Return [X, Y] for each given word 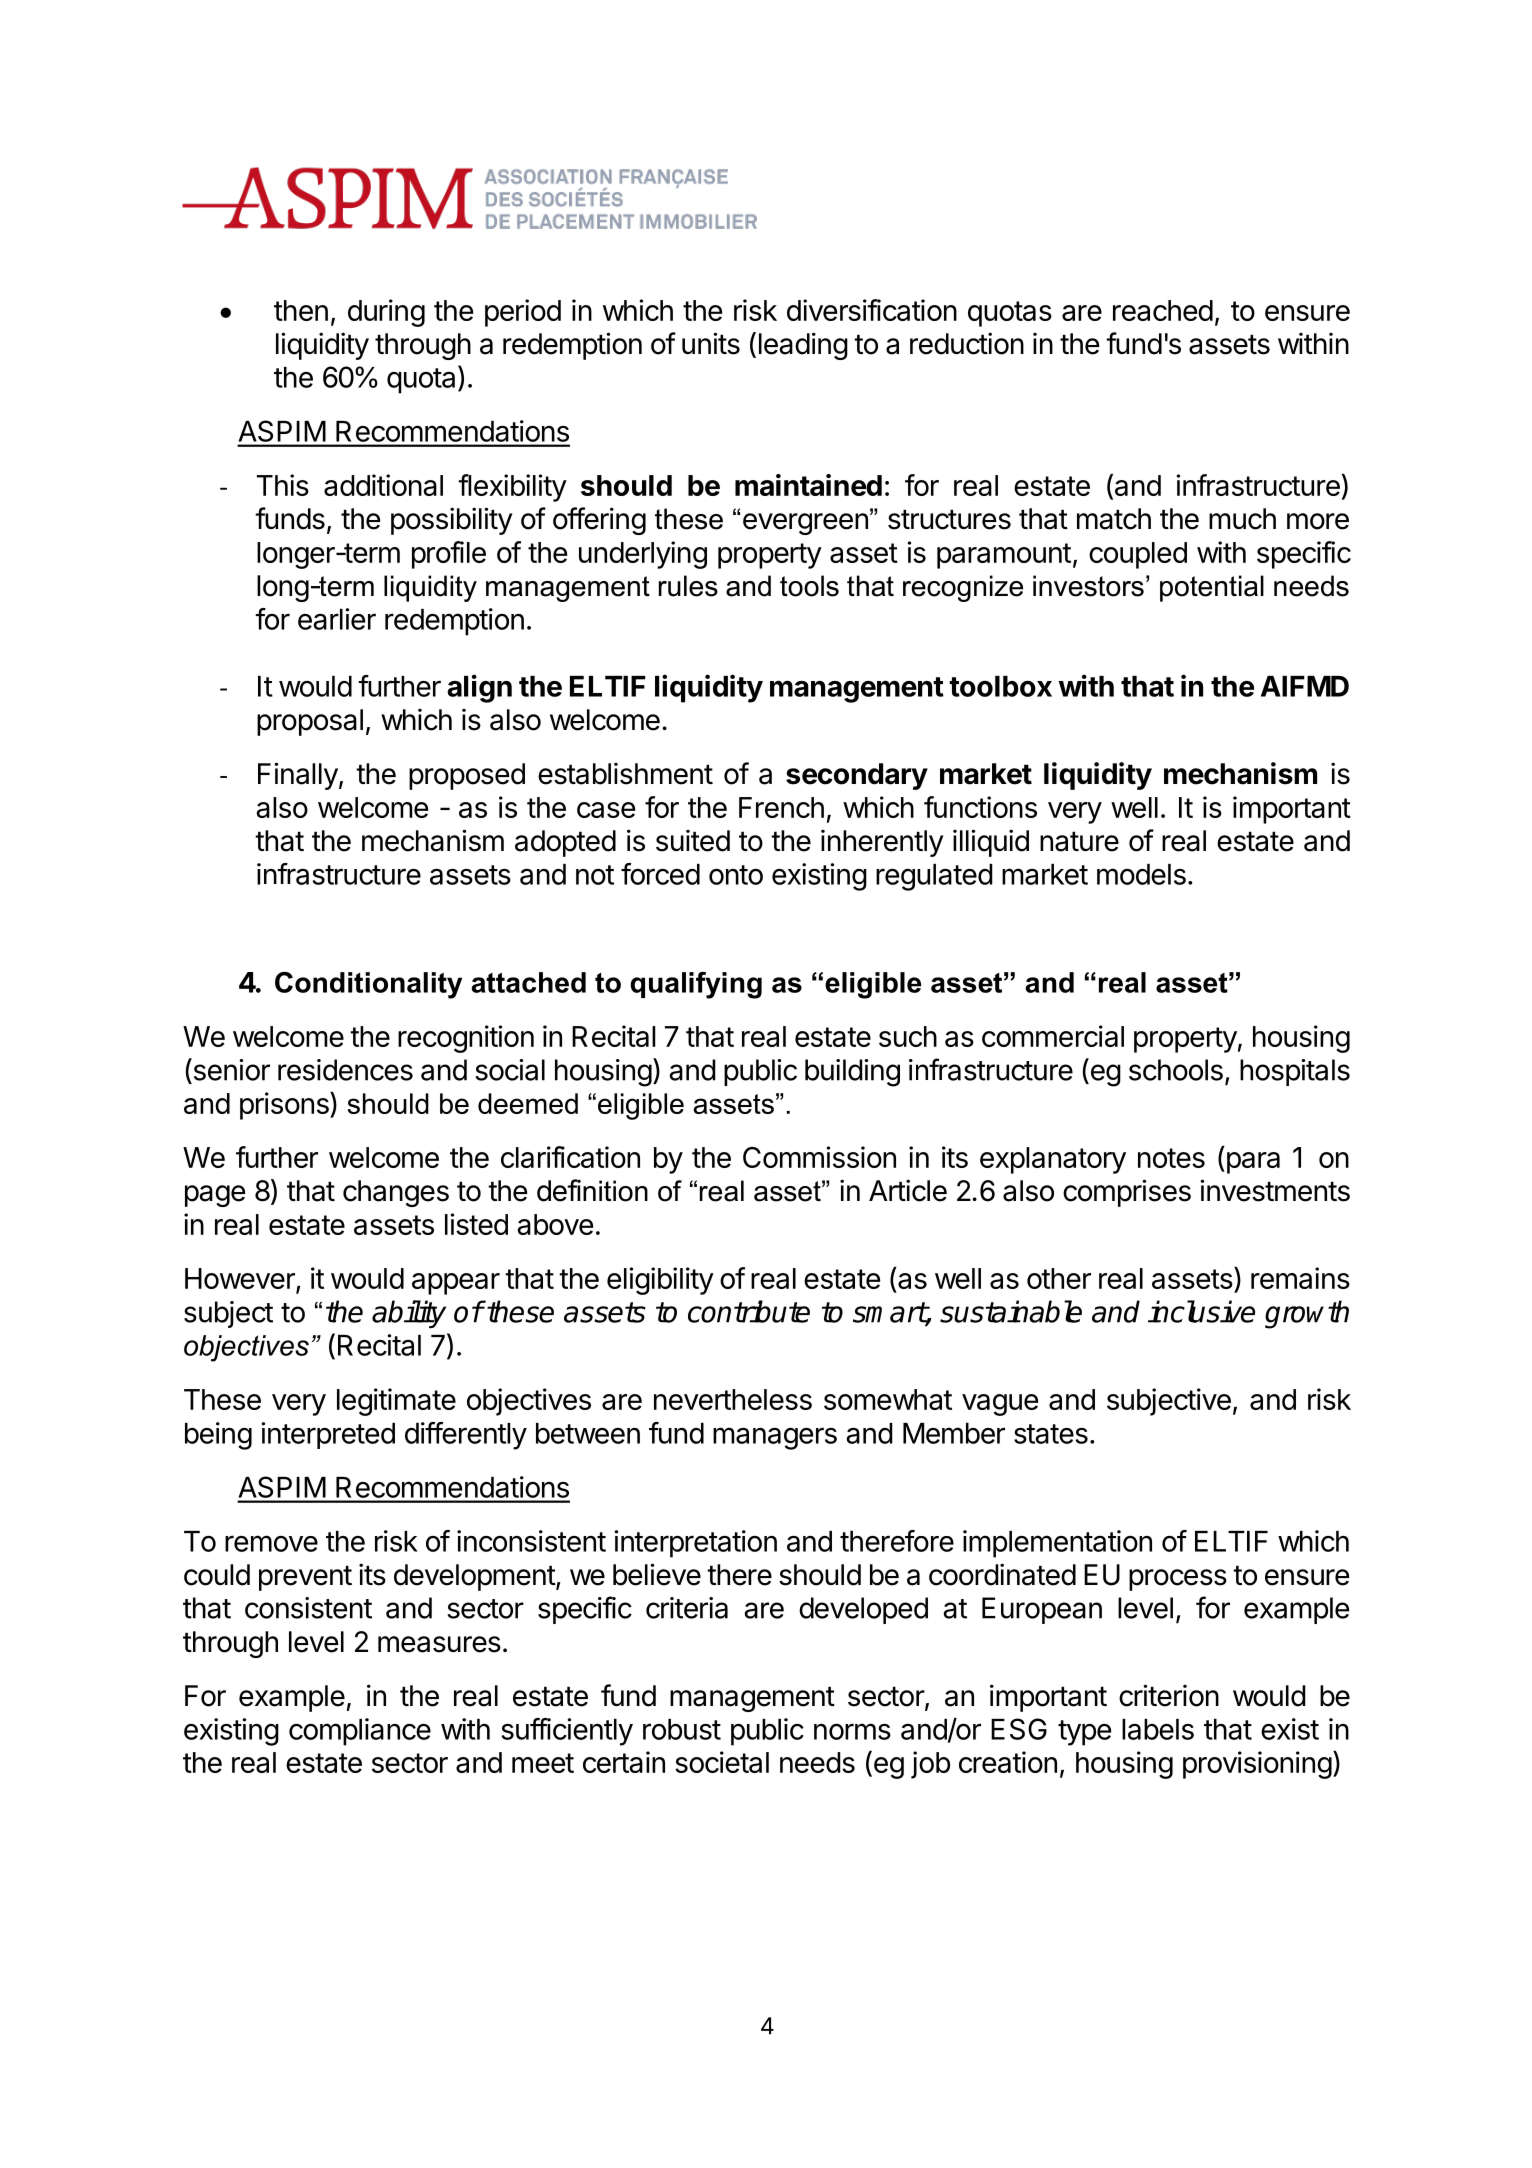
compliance [360, 1732]
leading [803, 346]
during [386, 313]
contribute [749, 1311]
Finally [298, 776]
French [781, 807]
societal [722, 1762]
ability [409, 1314]
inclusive [1201, 1311]
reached [1163, 310]
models [1141, 874]
